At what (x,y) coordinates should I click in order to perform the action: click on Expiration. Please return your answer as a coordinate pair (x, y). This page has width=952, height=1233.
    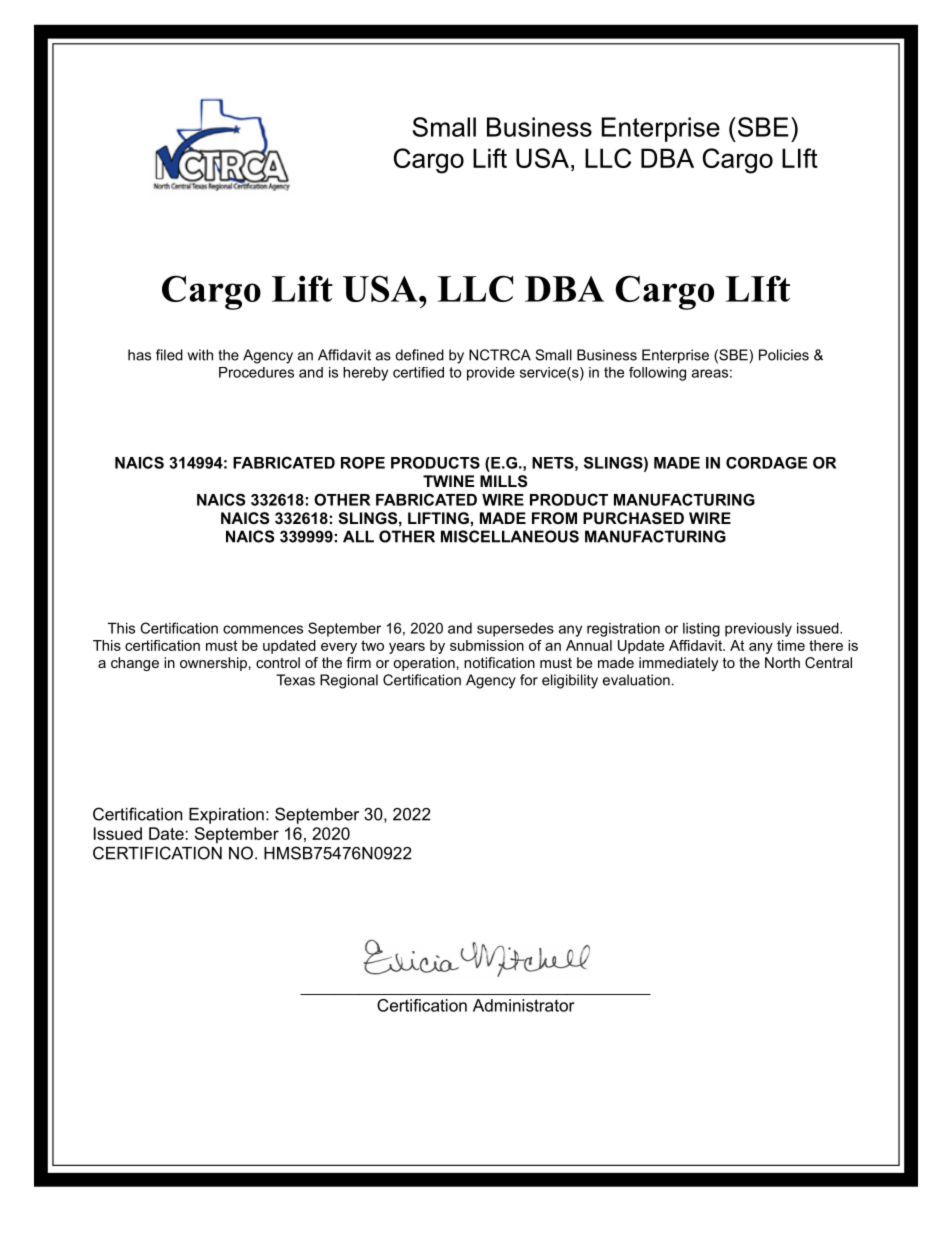
    Looking at the image, I should click on (226, 816).
